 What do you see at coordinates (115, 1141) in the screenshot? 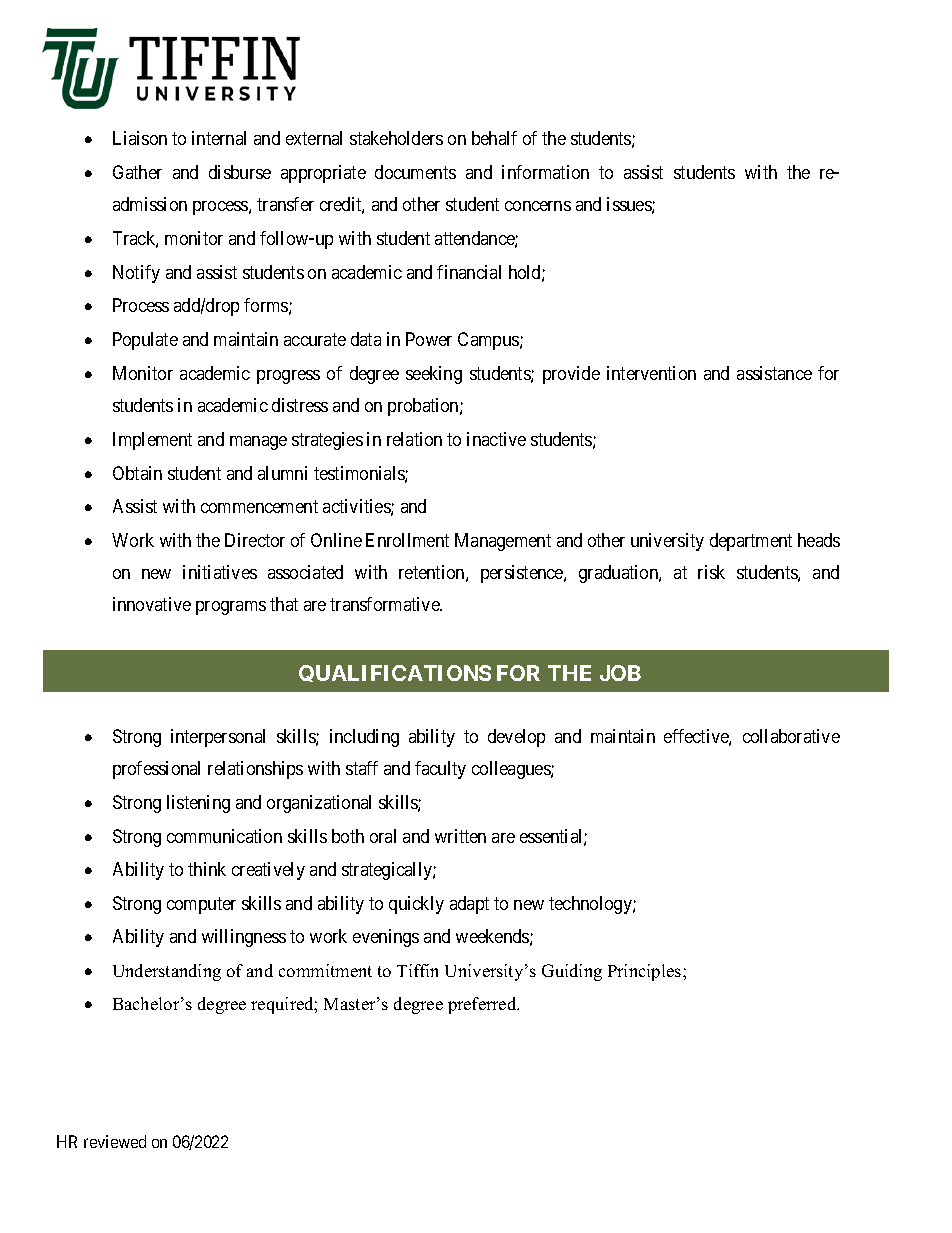
I see `reviewed` at bounding box center [115, 1141].
